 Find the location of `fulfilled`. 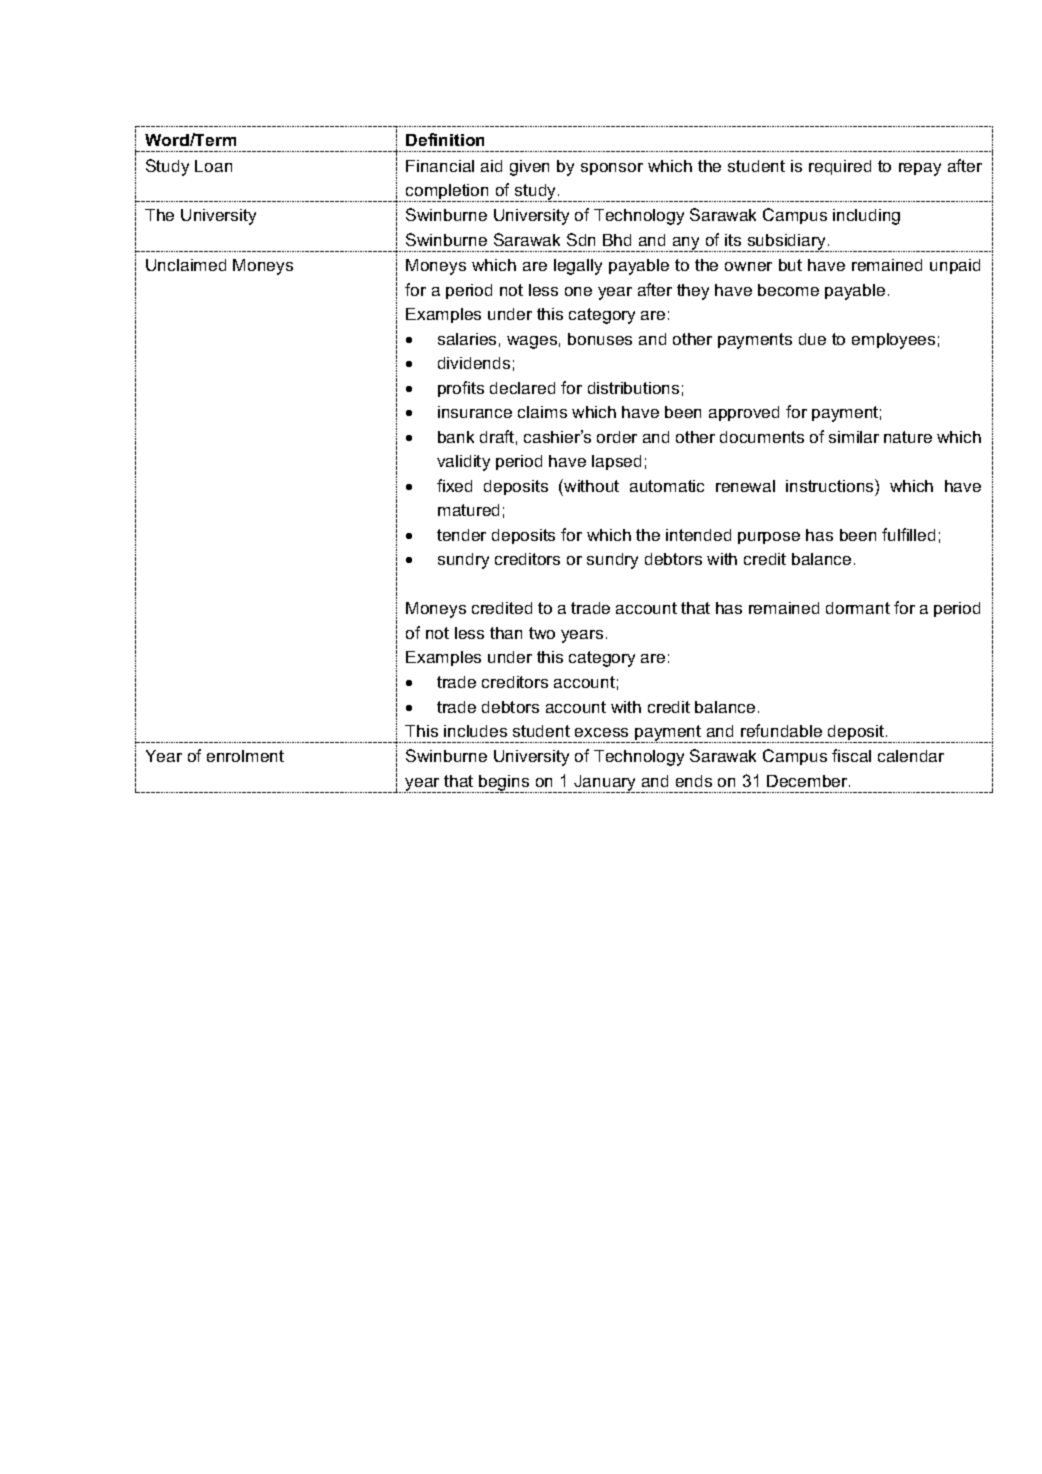

fulfilled is located at coordinates (908, 534).
